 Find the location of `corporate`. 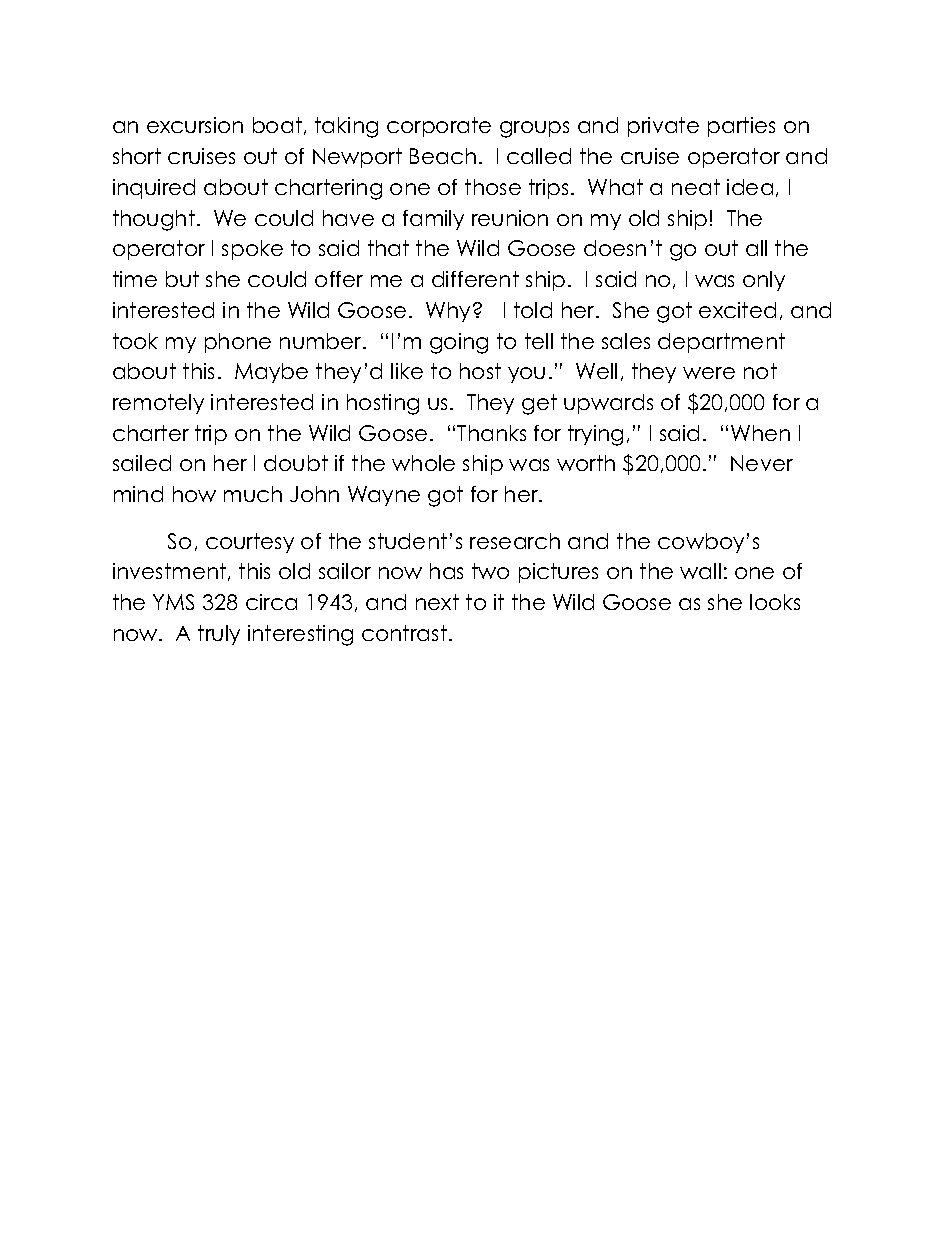

corporate is located at coordinates (439, 127).
